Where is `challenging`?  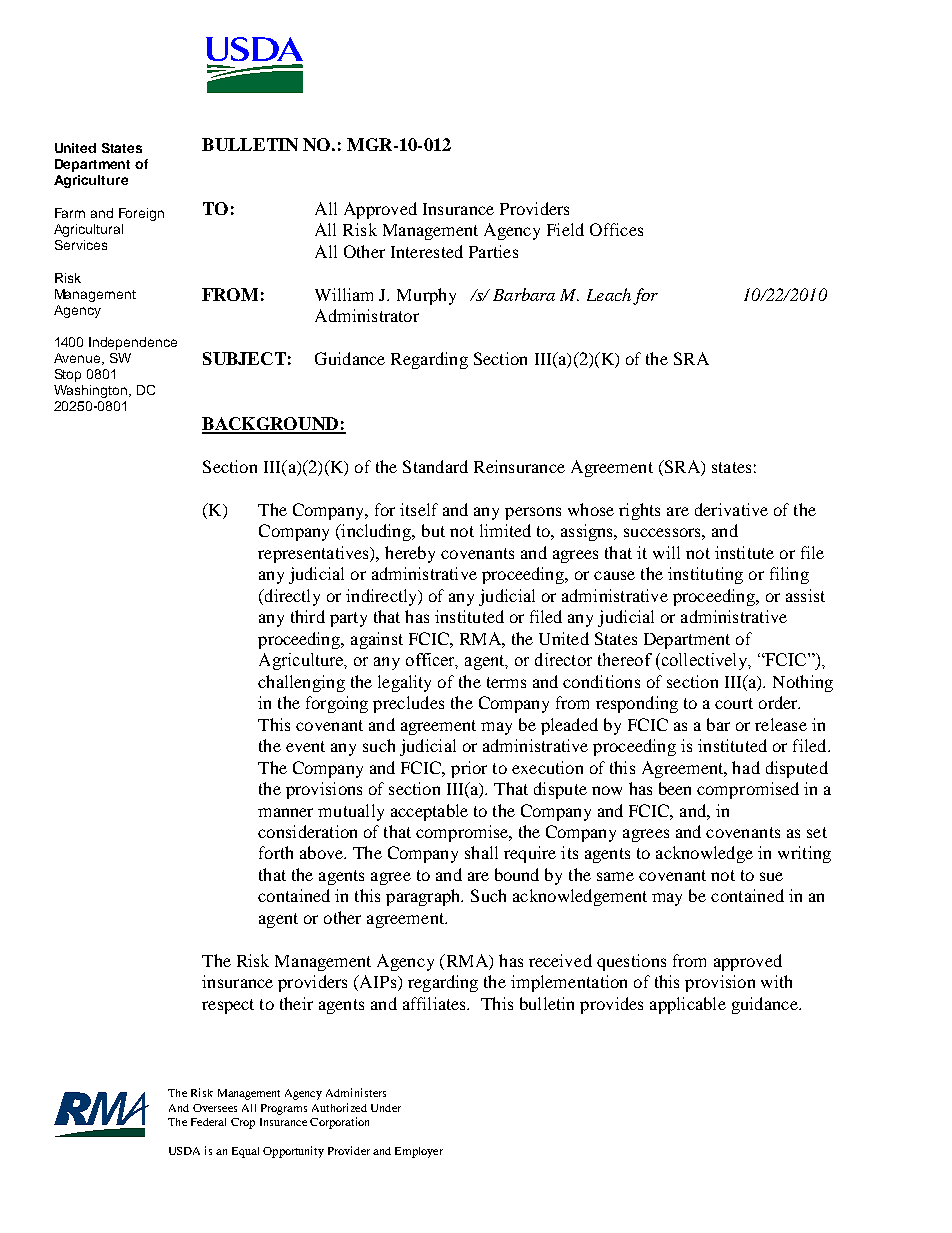
challenging is located at coordinates (301, 683).
